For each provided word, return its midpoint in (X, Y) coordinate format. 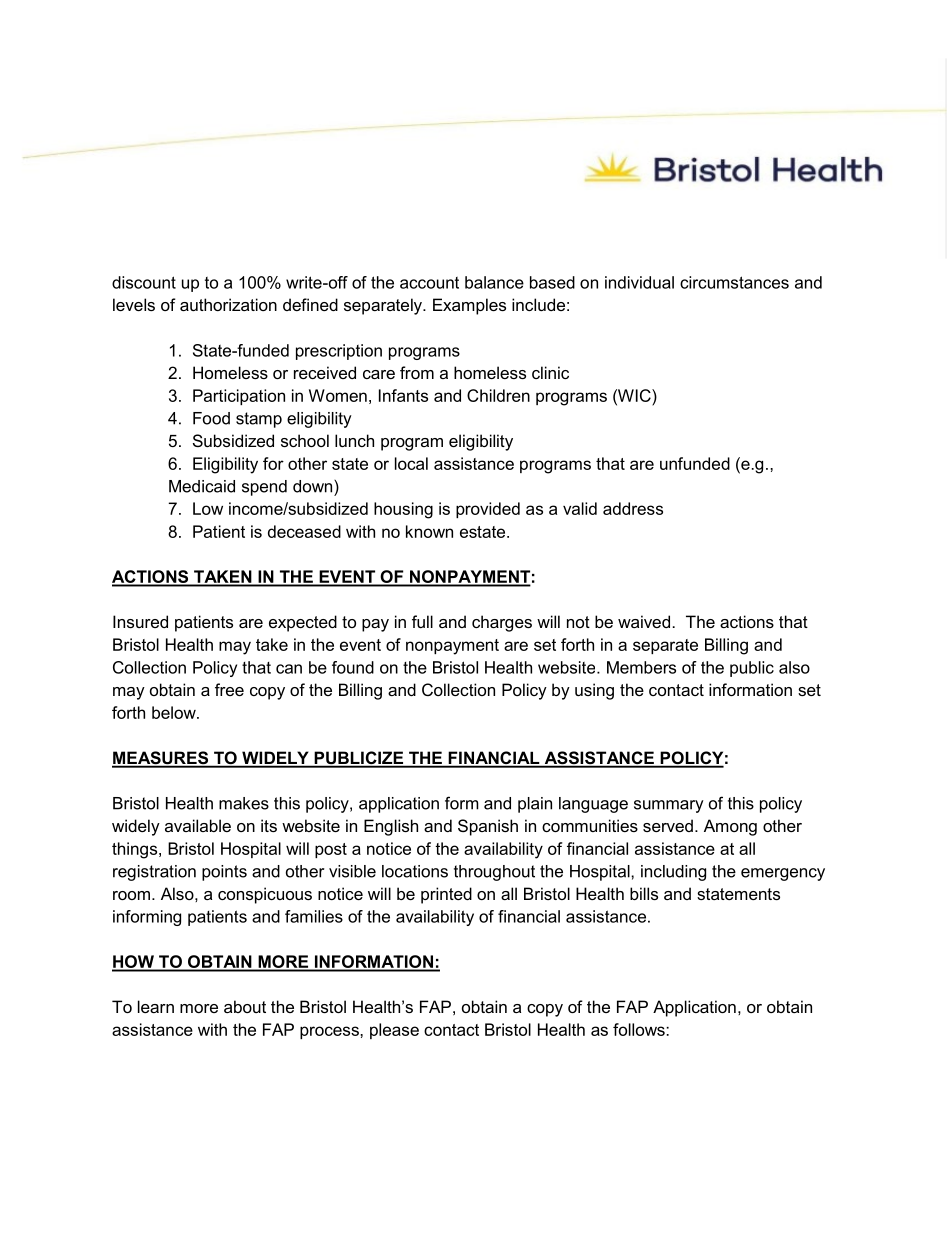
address (633, 508)
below (175, 712)
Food (211, 418)
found (353, 667)
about (245, 1006)
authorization (228, 304)
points (224, 873)
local (411, 463)
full (422, 621)
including (673, 873)
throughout (494, 873)
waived (644, 621)
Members (641, 667)
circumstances (734, 282)
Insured (140, 621)
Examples (469, 306)
